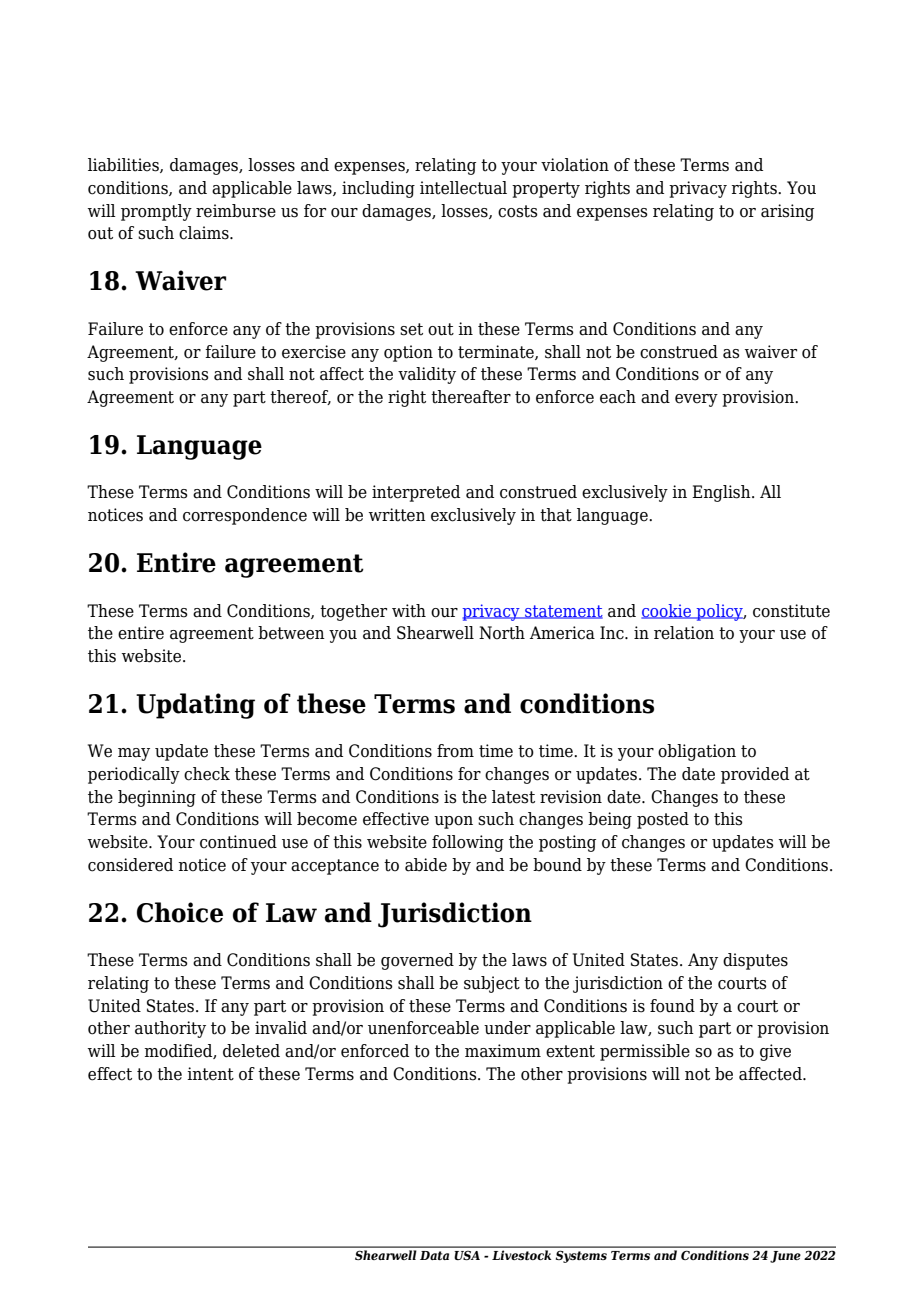 This screenshot has height=1308, width=924. I want to click on correspondence, so click(245, 516).
